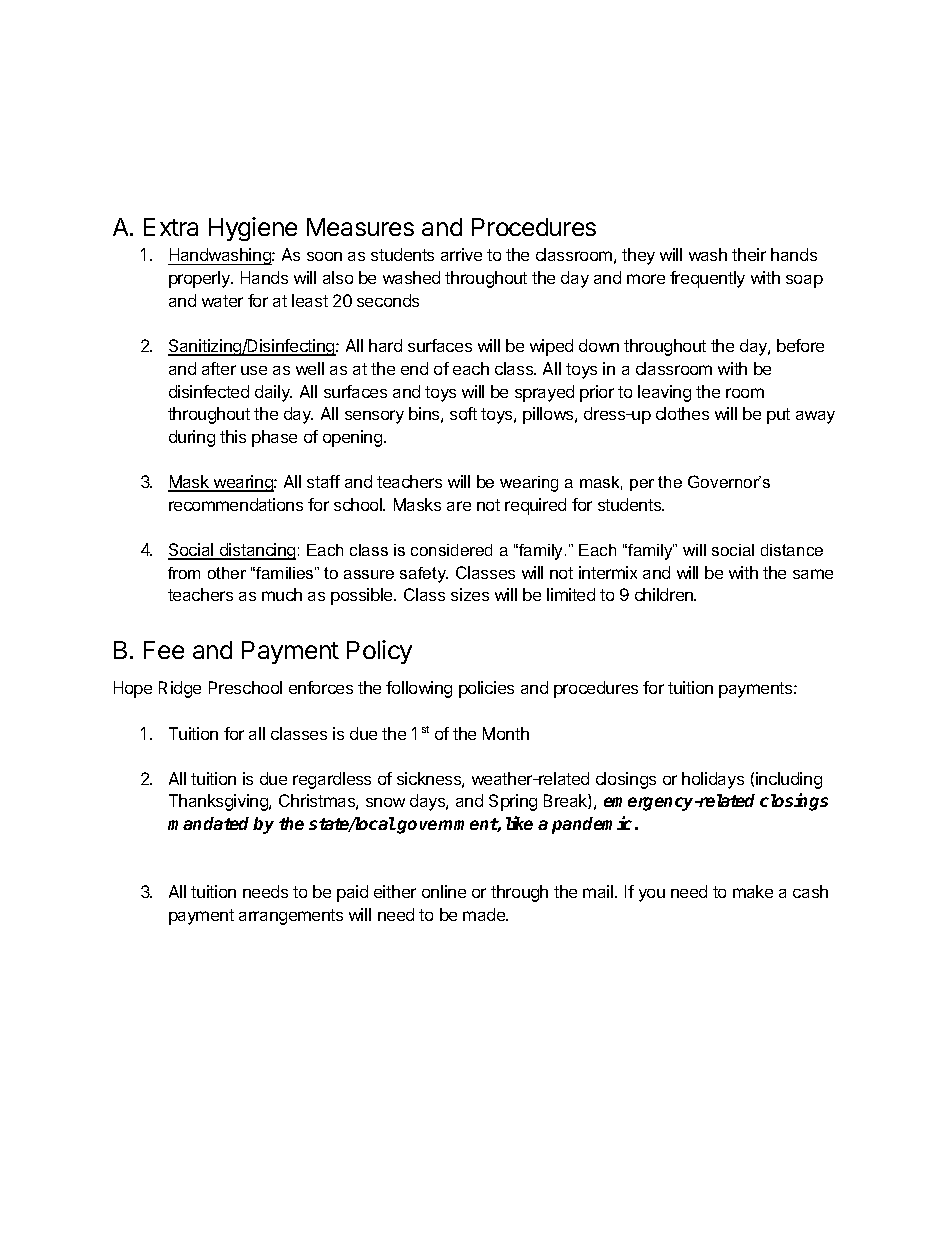  I want to click on including, so click(789, 780).
